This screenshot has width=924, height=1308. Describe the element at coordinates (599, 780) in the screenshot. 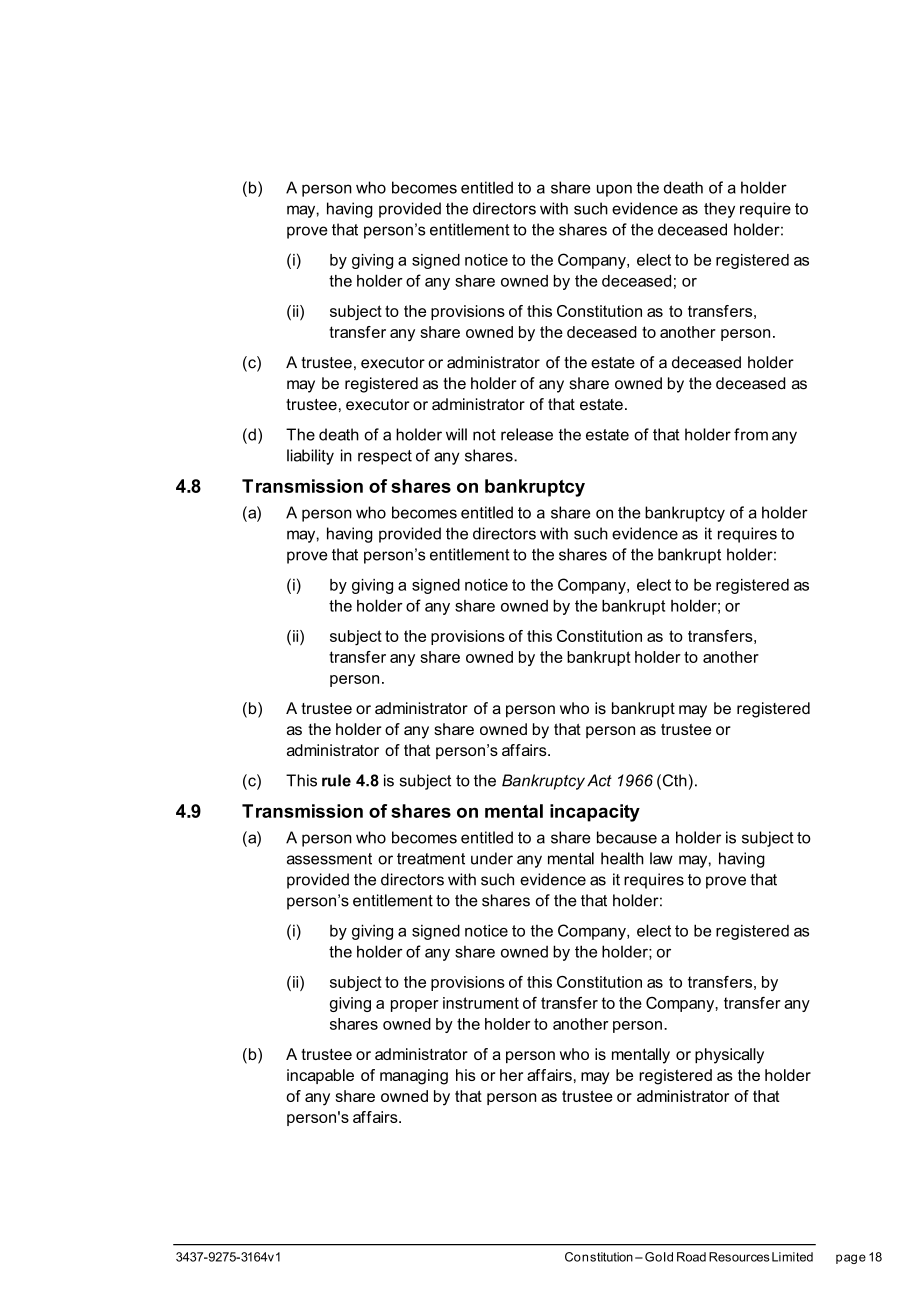

I see `Act` at that location.
